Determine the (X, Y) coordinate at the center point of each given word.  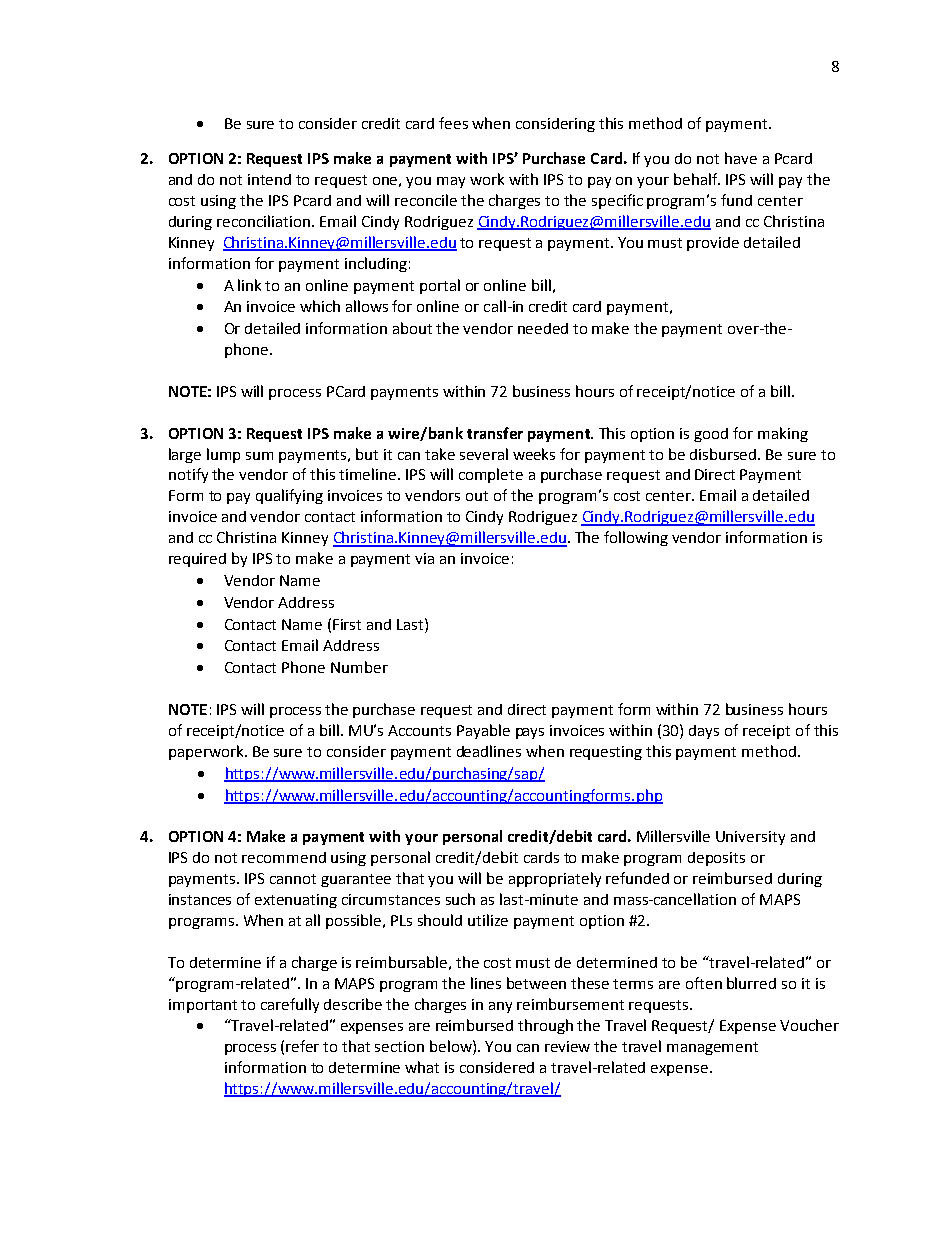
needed (543, 328)
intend (269, 179)
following (636, 538)
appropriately (555, 879)
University (750, 838)
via (424, 558)
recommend (284, 857)
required (197, 560)
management (712, 1048)
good (711, 435)
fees (453, 123)
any (500, 1007)
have (741, 158)
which (320, 306)
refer (302, 1046)
